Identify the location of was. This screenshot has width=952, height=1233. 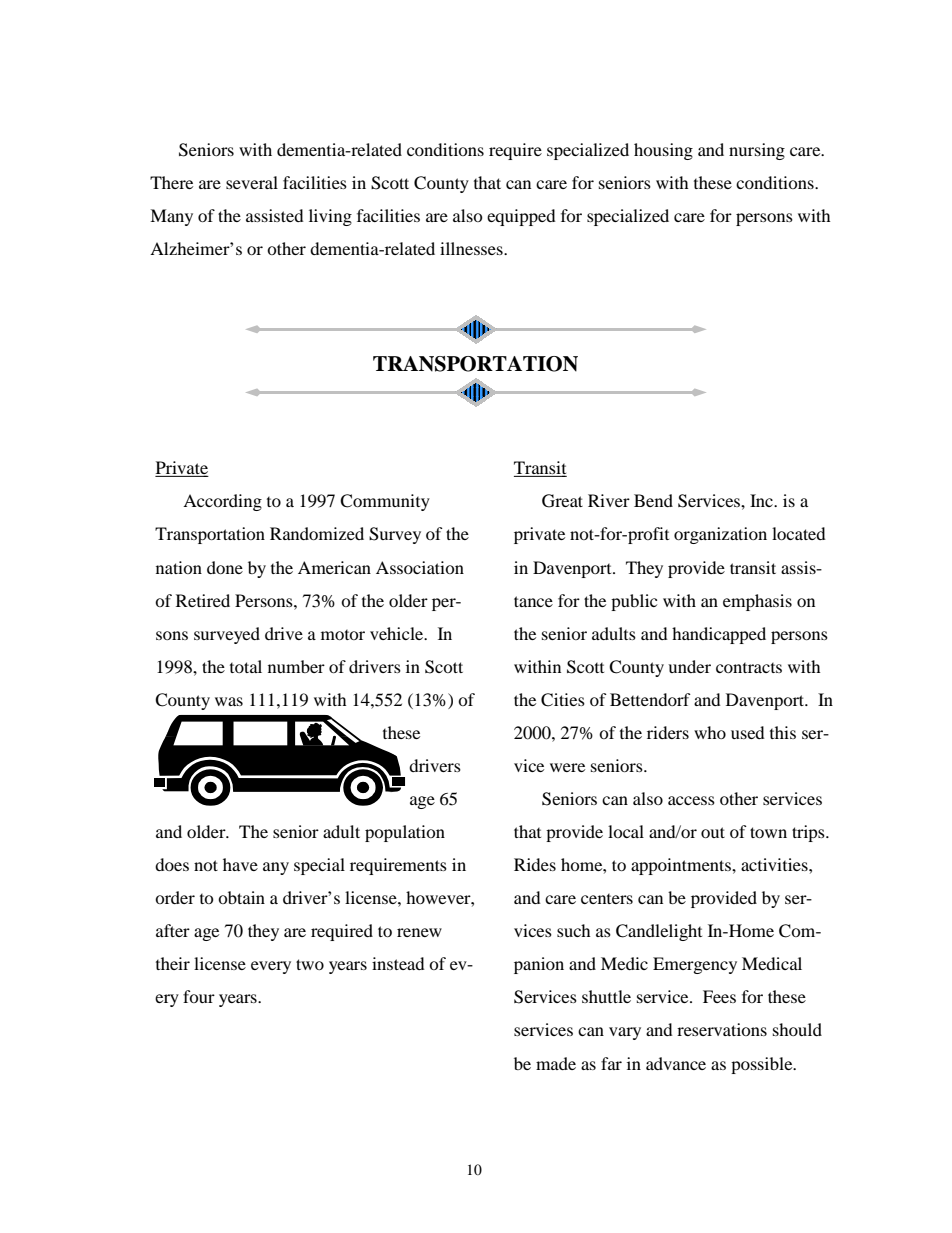
(229, 701).
